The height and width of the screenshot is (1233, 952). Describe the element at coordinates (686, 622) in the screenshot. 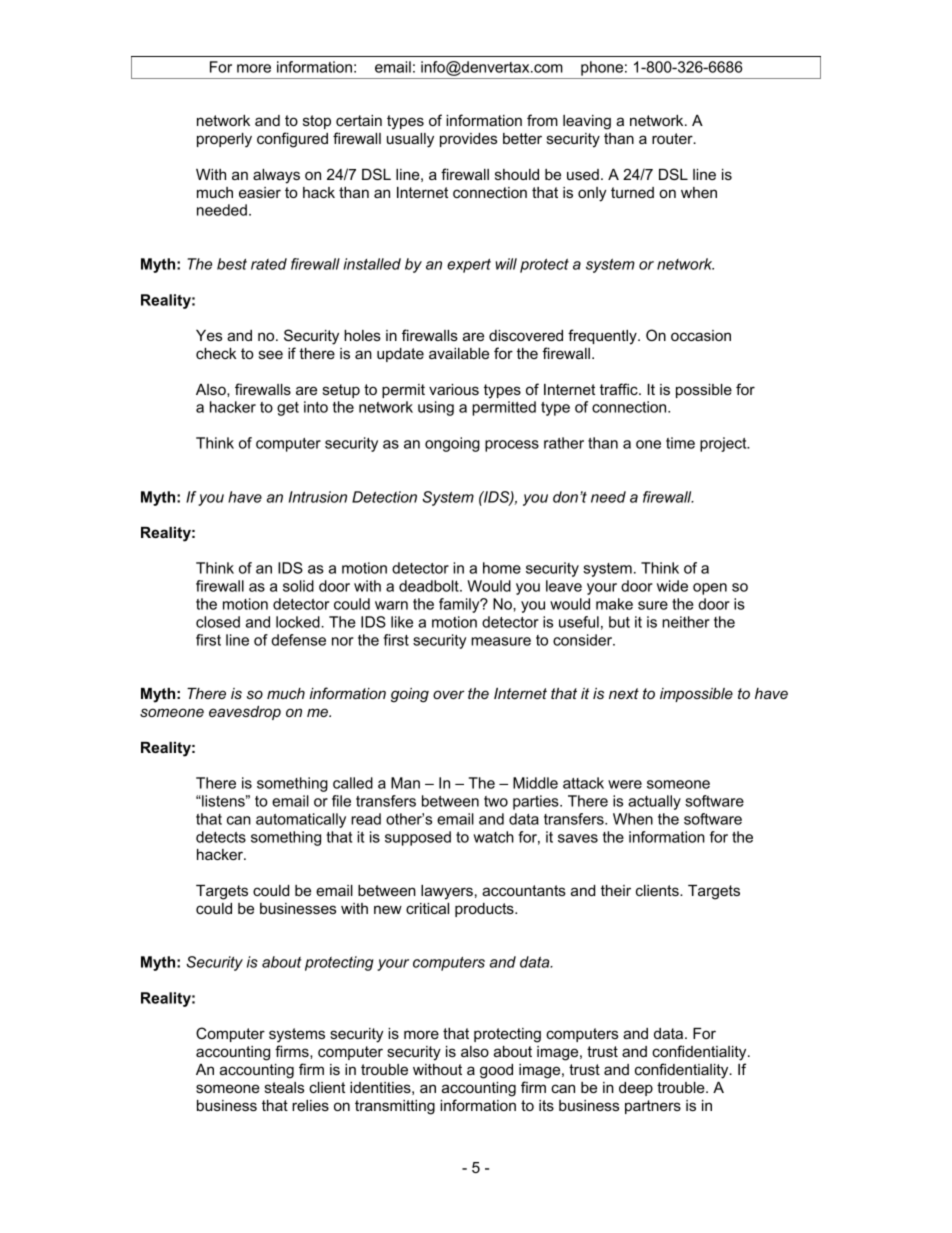

I see `neither` at that location.
